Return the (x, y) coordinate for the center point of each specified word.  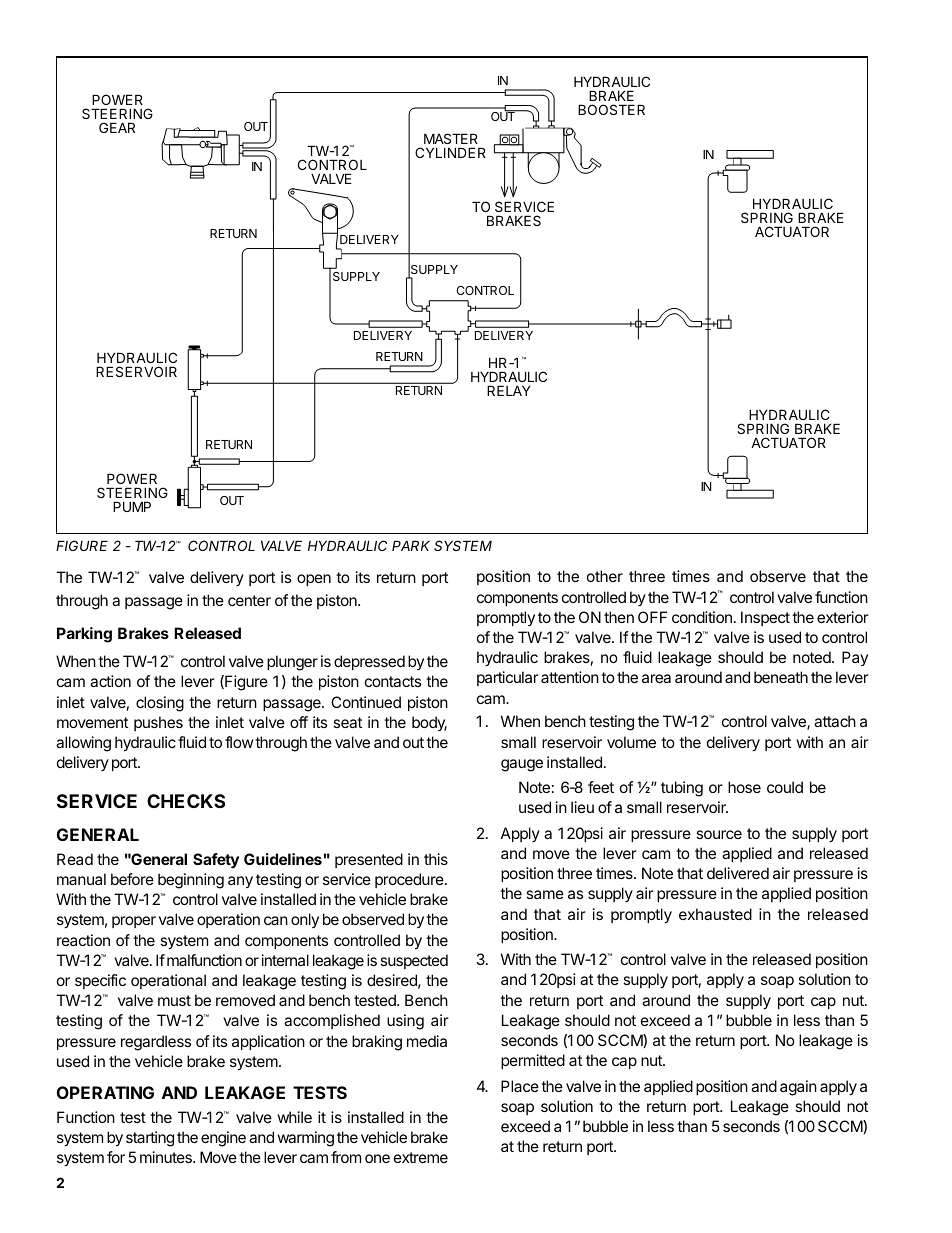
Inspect (765, 618)
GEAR (117, 127)
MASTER (451, 138)
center (249, 600)
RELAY (509, 390)
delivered (738, 873)
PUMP (132, 506)
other (605, 576)
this (436, 859)
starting (150, 1139)
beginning (191, 881)
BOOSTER (611, 109)
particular (508, 678)
